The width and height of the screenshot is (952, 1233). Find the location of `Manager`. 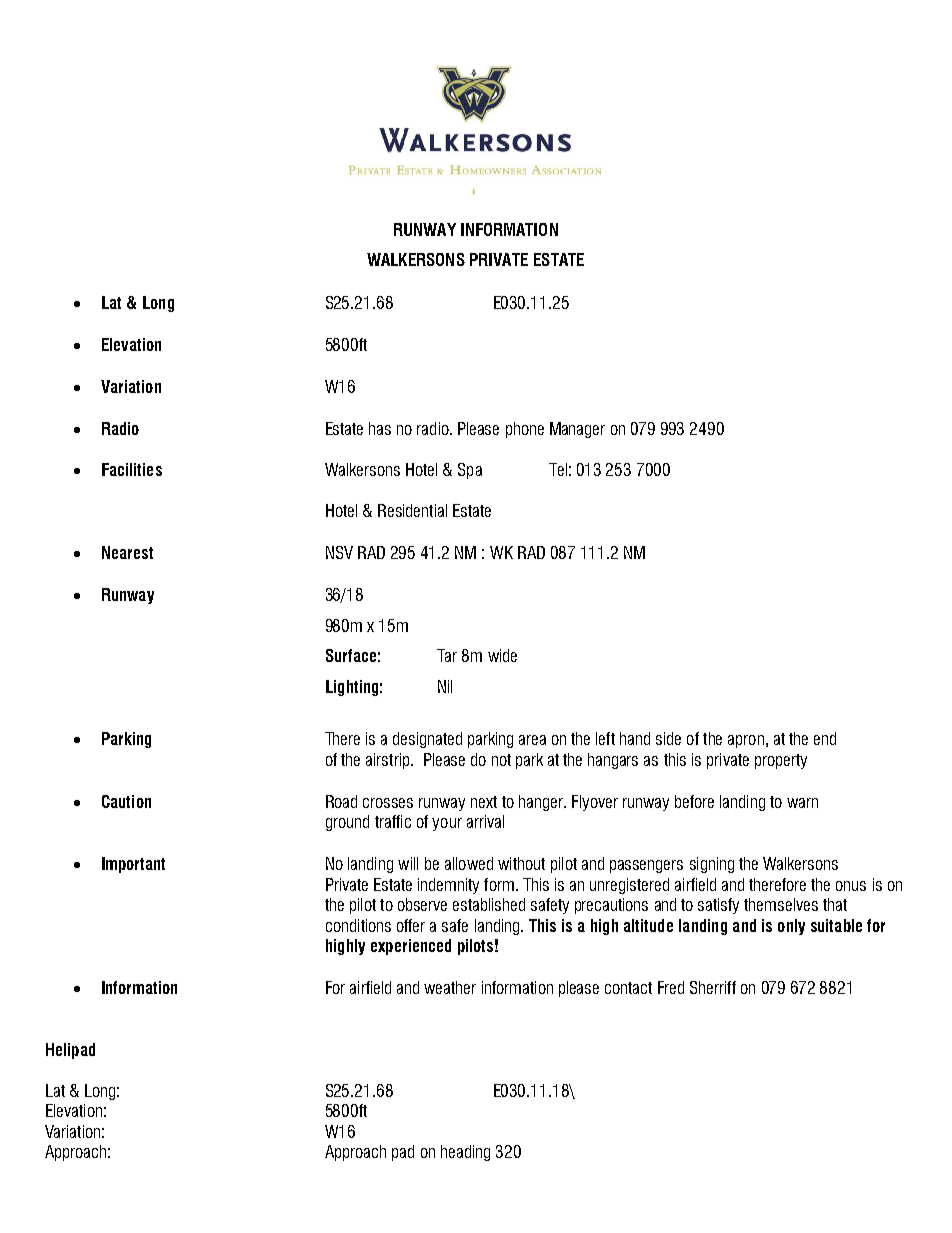

Manager is located at coordinates (577, 430).
